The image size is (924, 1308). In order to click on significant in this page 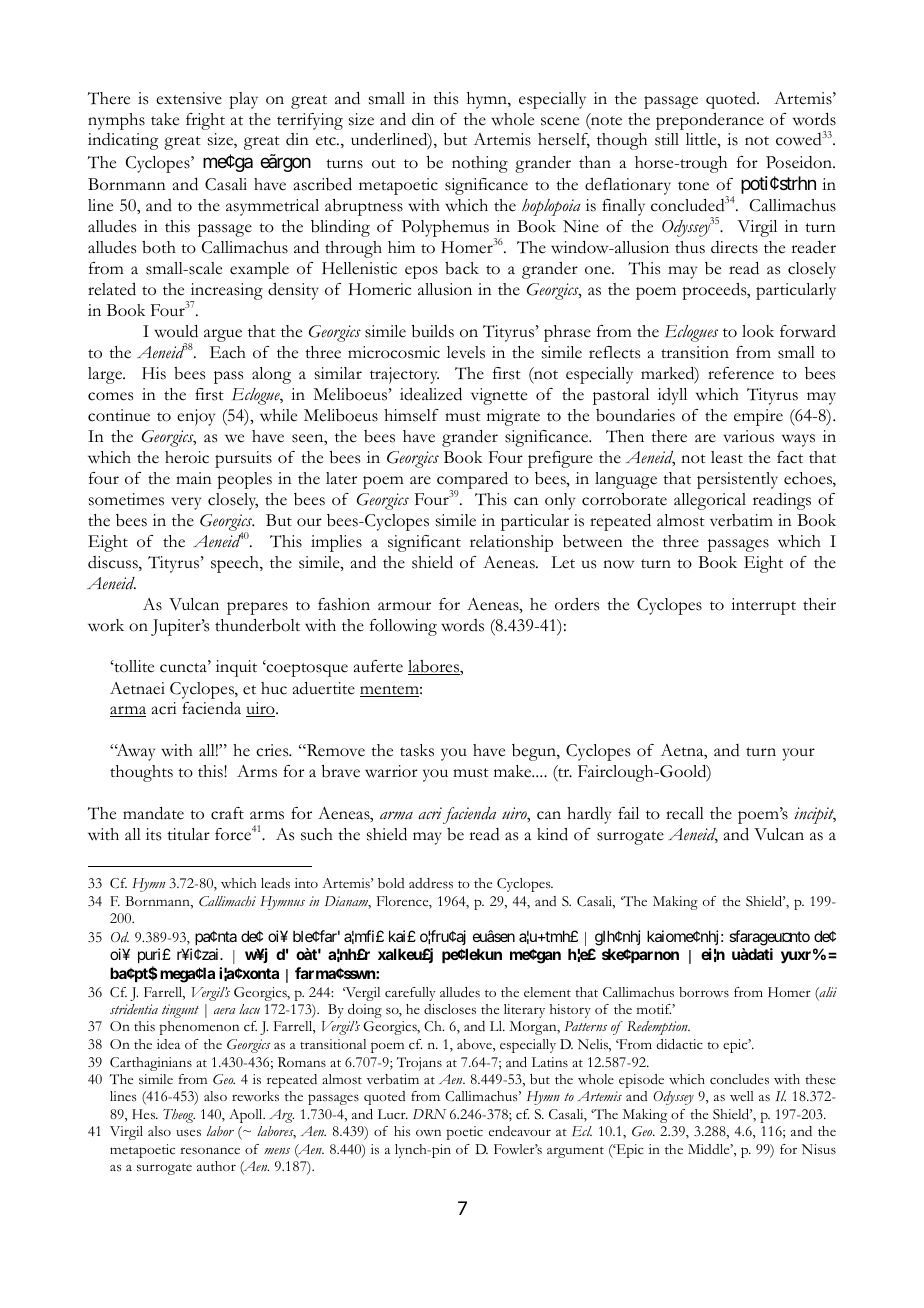, I will do `click(424, 543)`.
